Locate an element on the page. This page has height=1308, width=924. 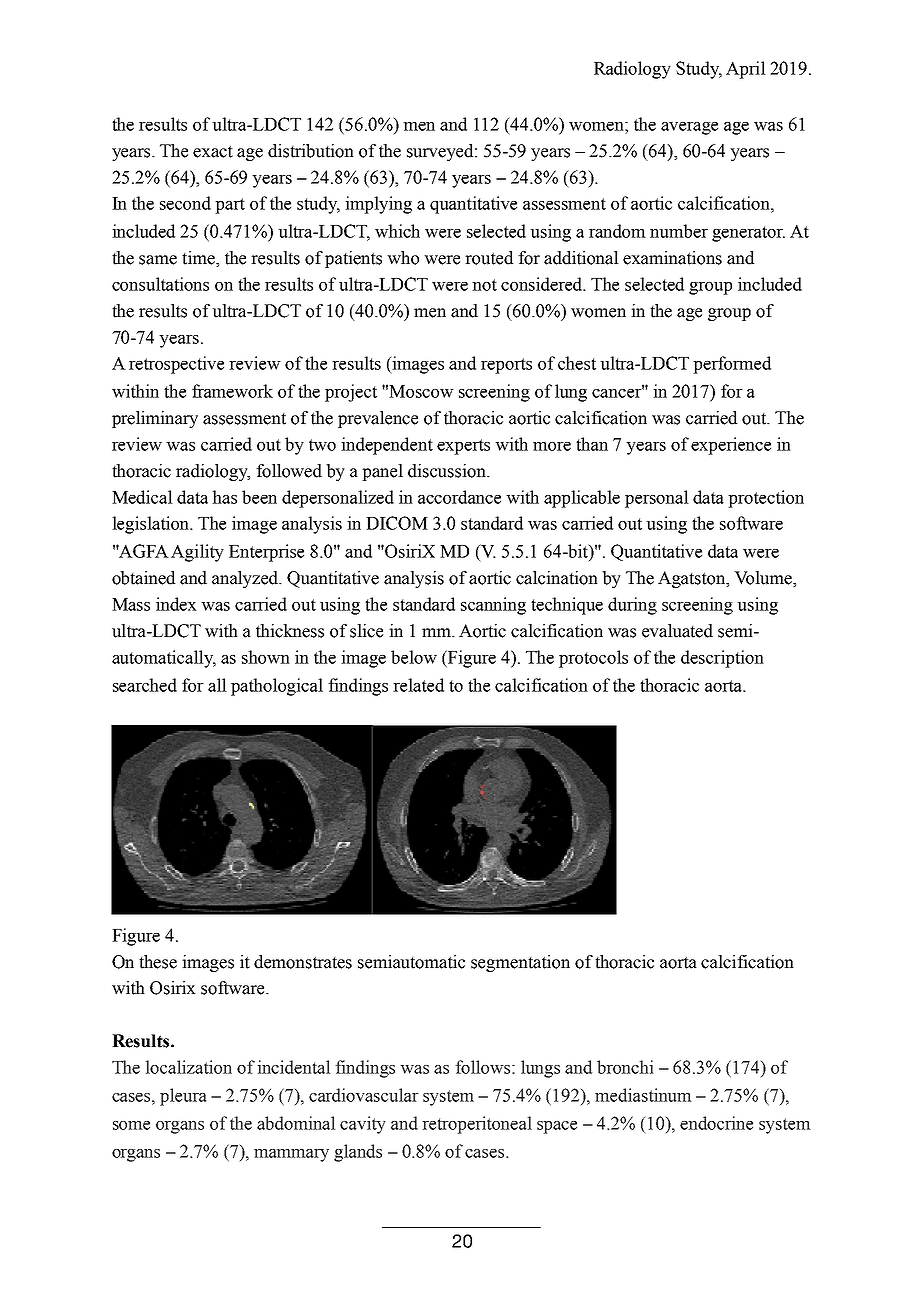
bronchi is located at coordinates (625, 1067).
